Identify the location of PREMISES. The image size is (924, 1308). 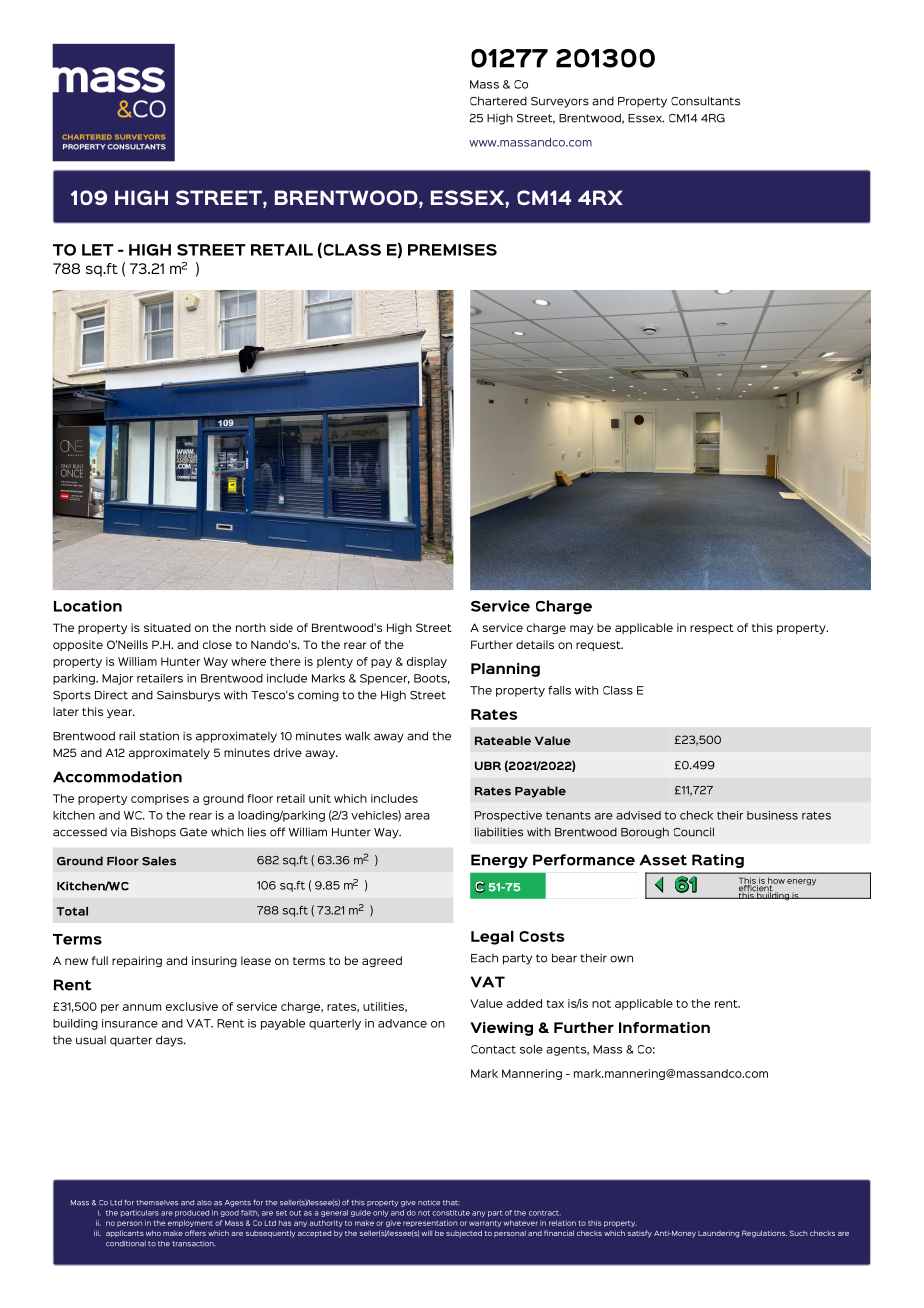
(452, 250).
